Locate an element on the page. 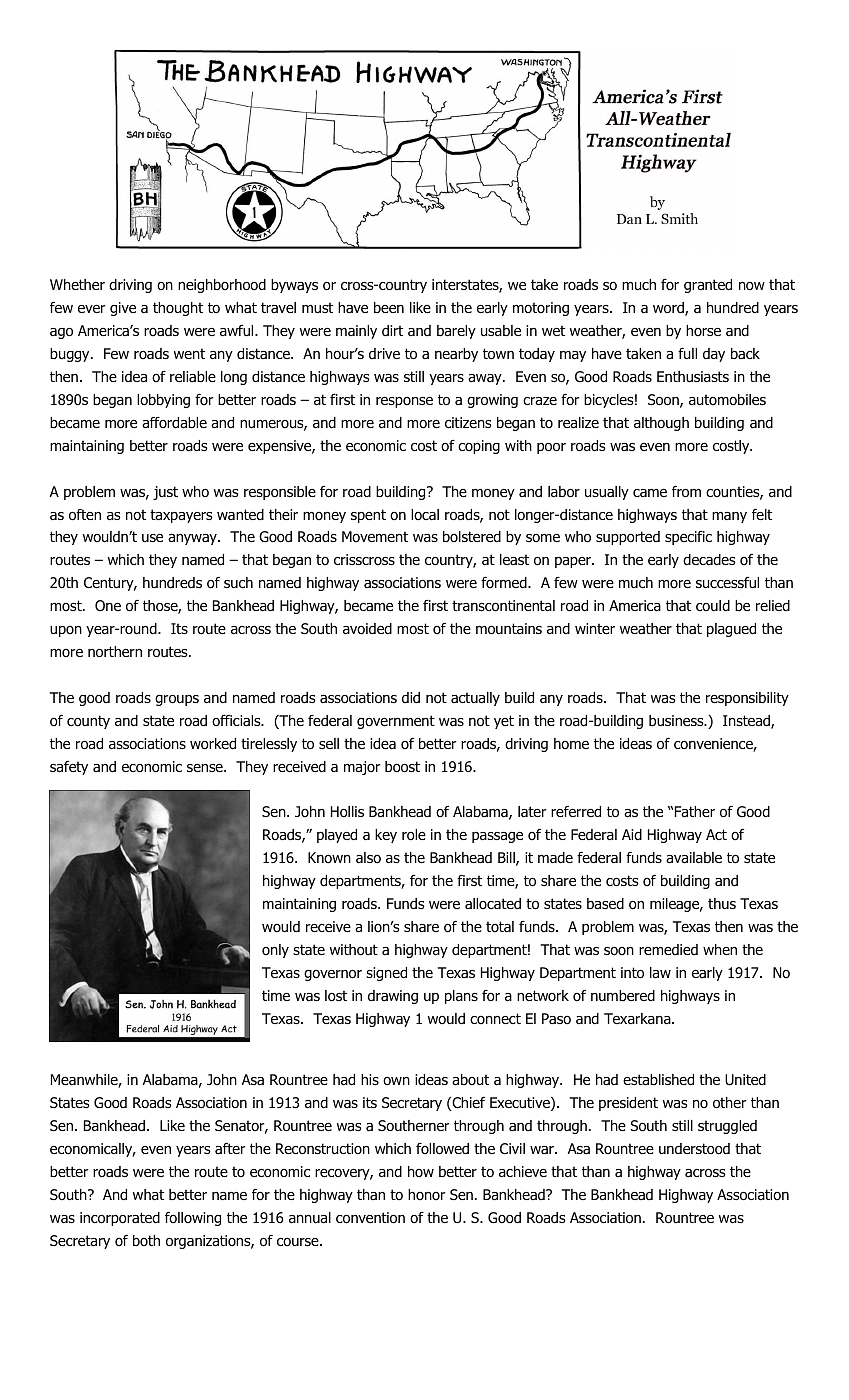 The height and width of the page is (1400, 849). local is located at coordinates (425, 515).
